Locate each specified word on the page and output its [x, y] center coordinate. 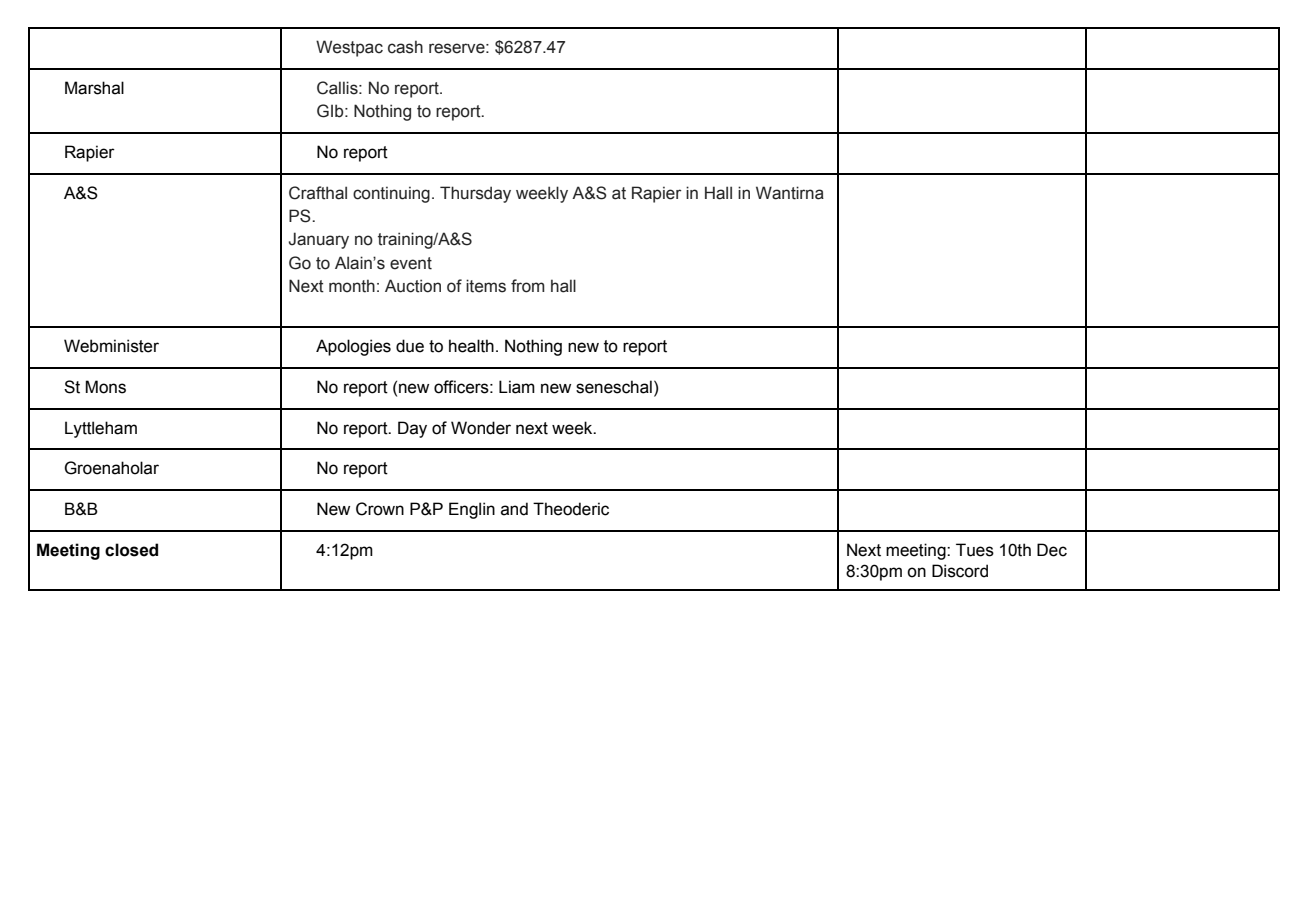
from [528, 286]
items [486, 286]
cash [405, 47]
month [352, 286]
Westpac [349, 48]
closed [131, 550]
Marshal [94, 88]
